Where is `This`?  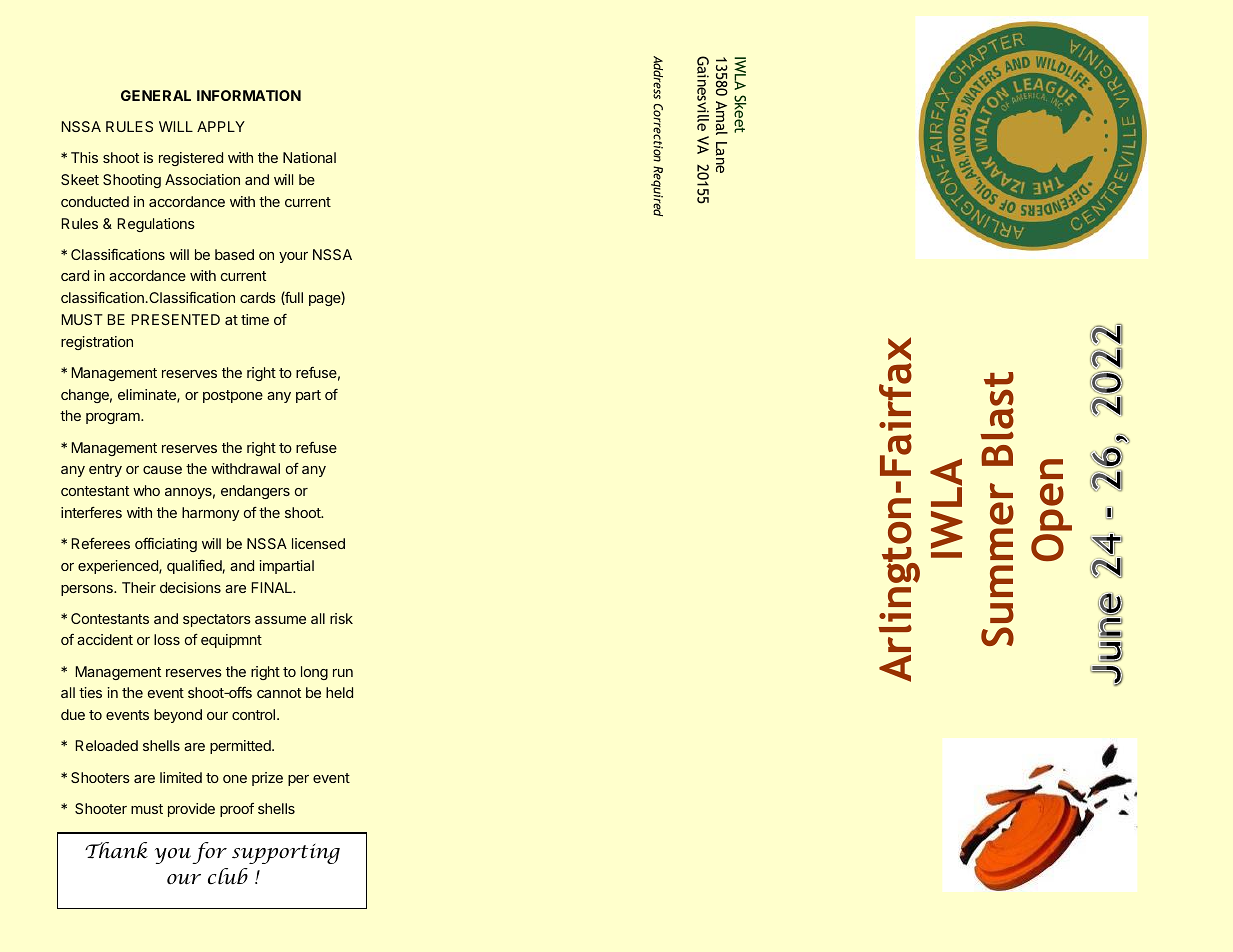
This is located at coordinates (84, 157).
